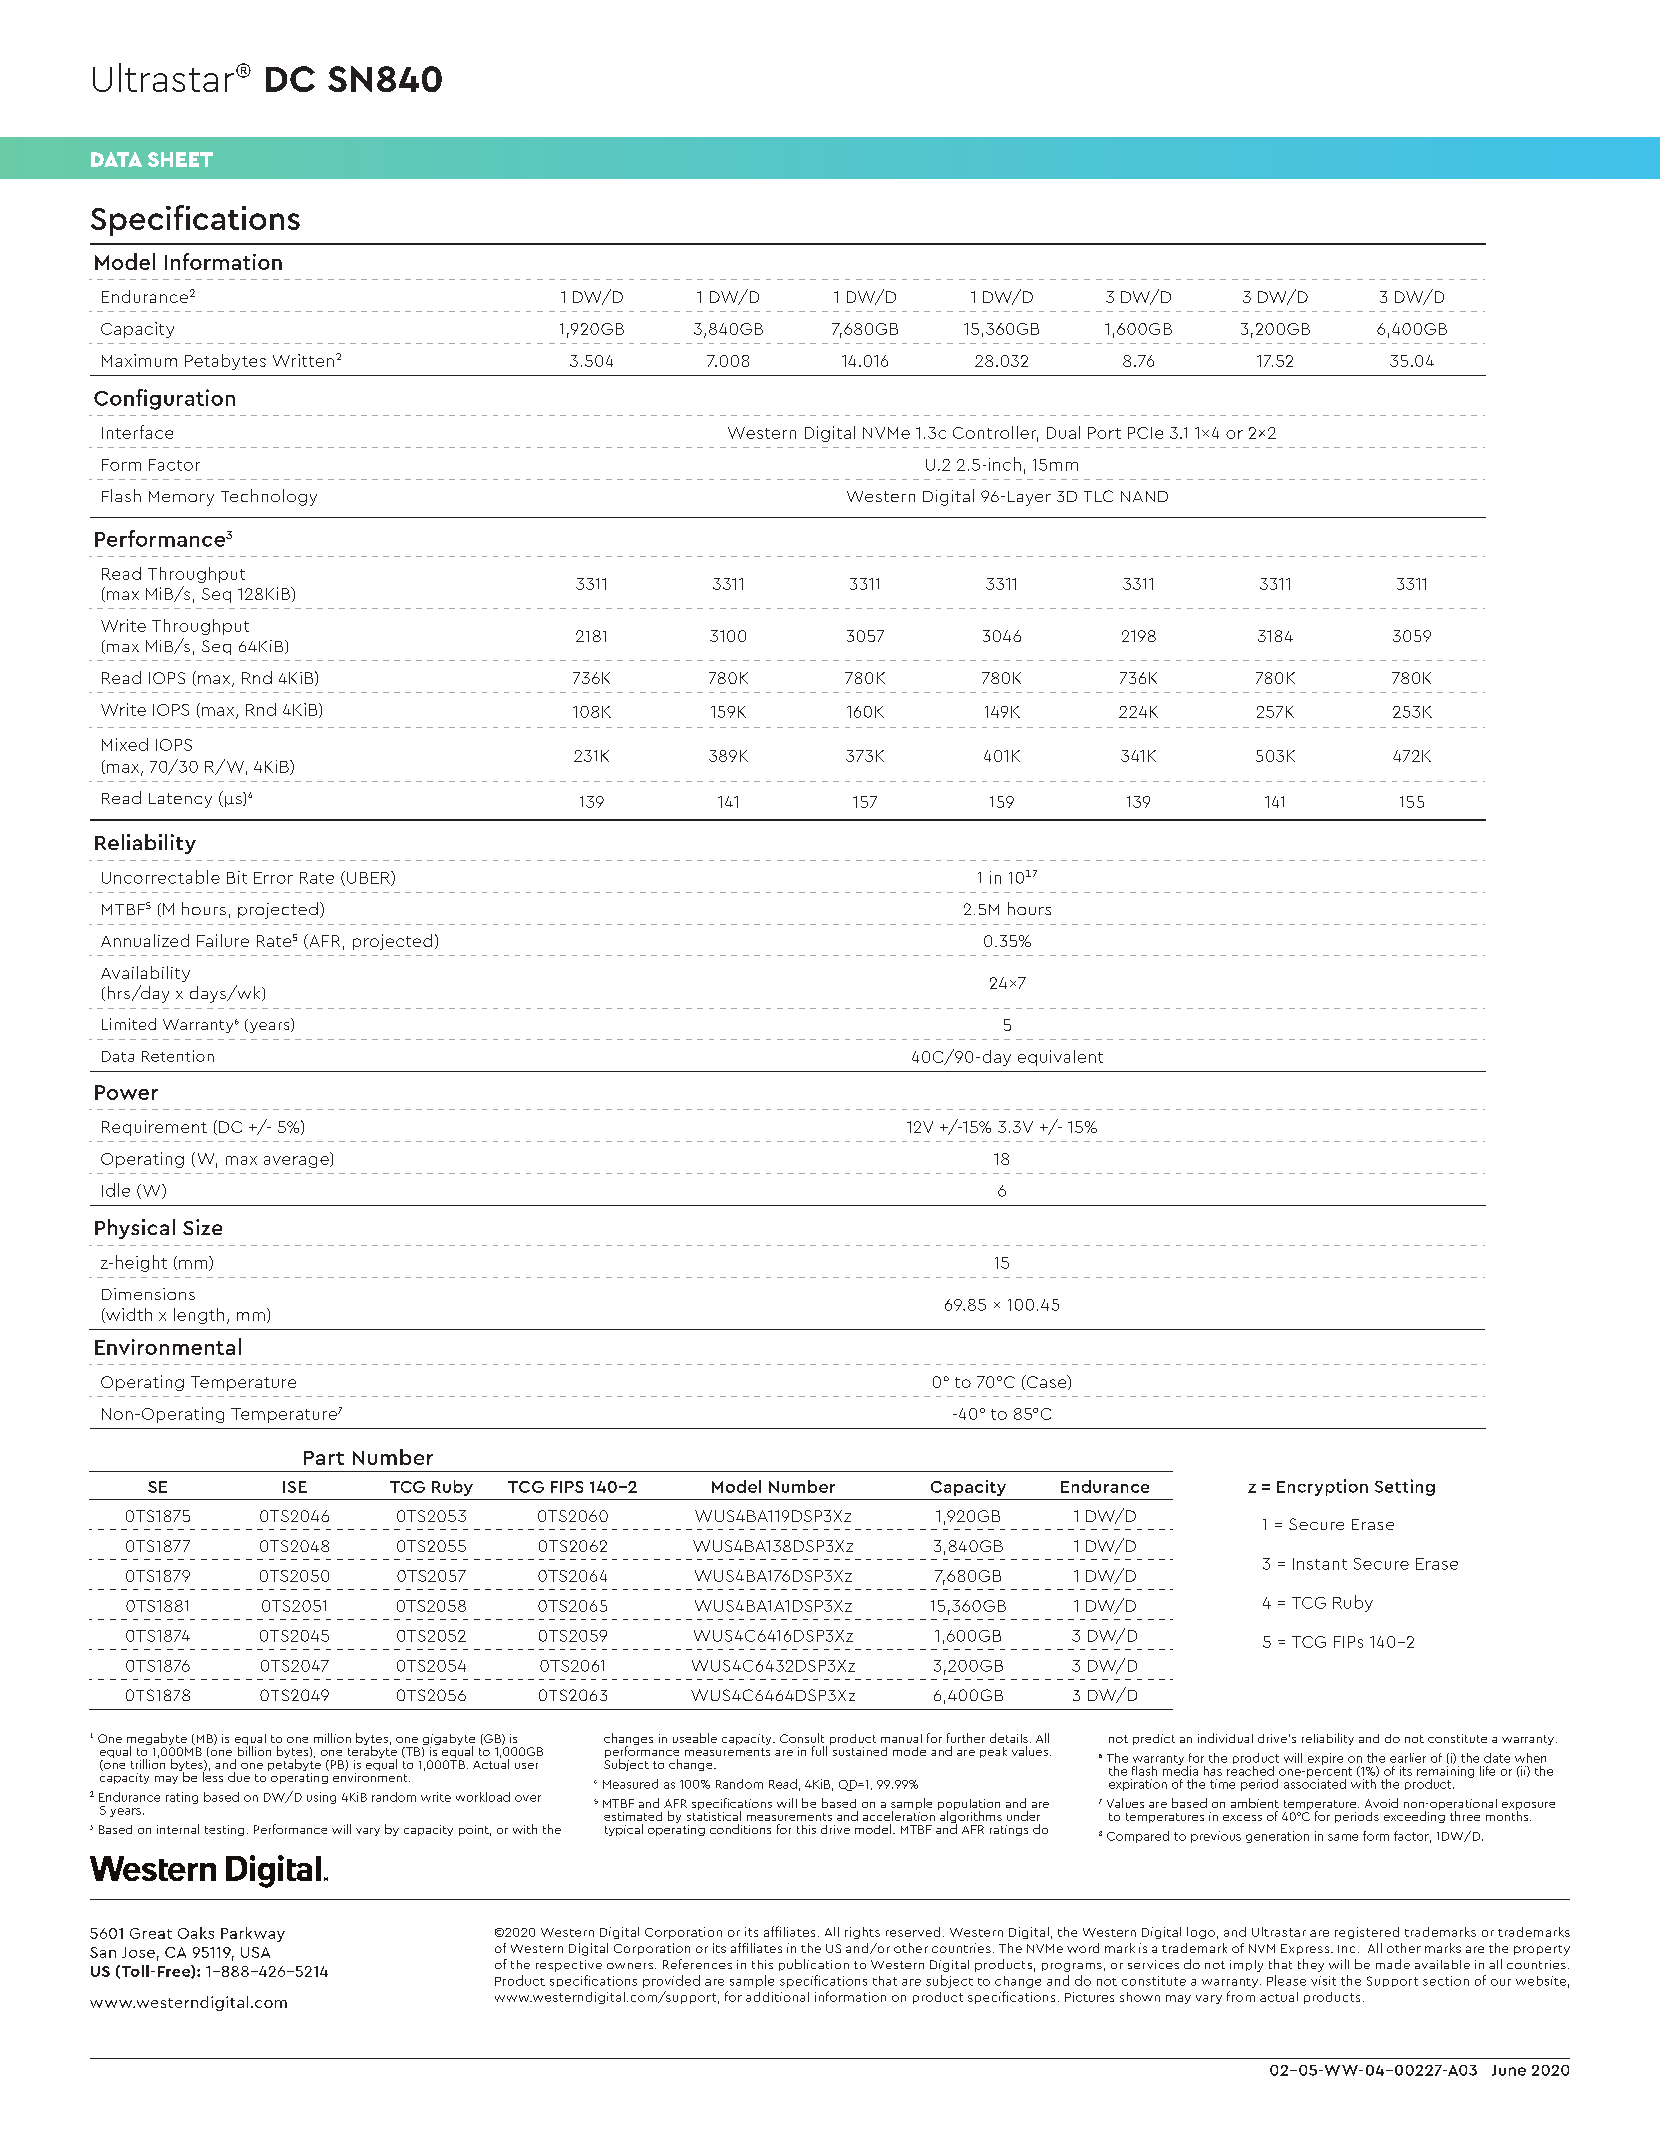 The image size is (1660, 2148). What do you see at coordinates (1047, 1382) in the page?
I see `Case` at bounding box center [1047, 1382].
